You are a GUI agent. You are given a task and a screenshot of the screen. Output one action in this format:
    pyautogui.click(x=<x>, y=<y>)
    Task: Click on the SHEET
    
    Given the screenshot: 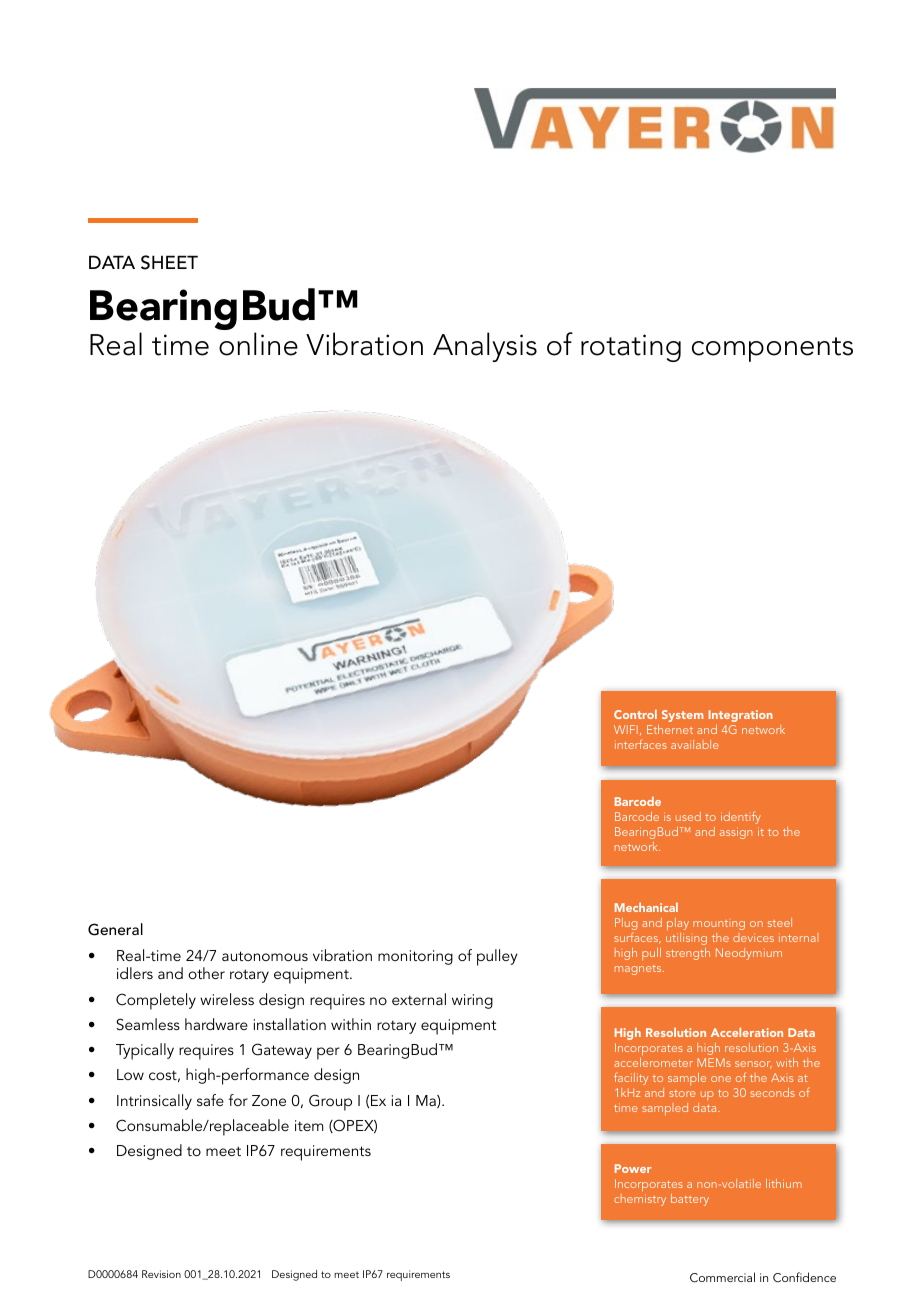 What is the action you would take?
    pyautogui.click(x=169, y=262)
